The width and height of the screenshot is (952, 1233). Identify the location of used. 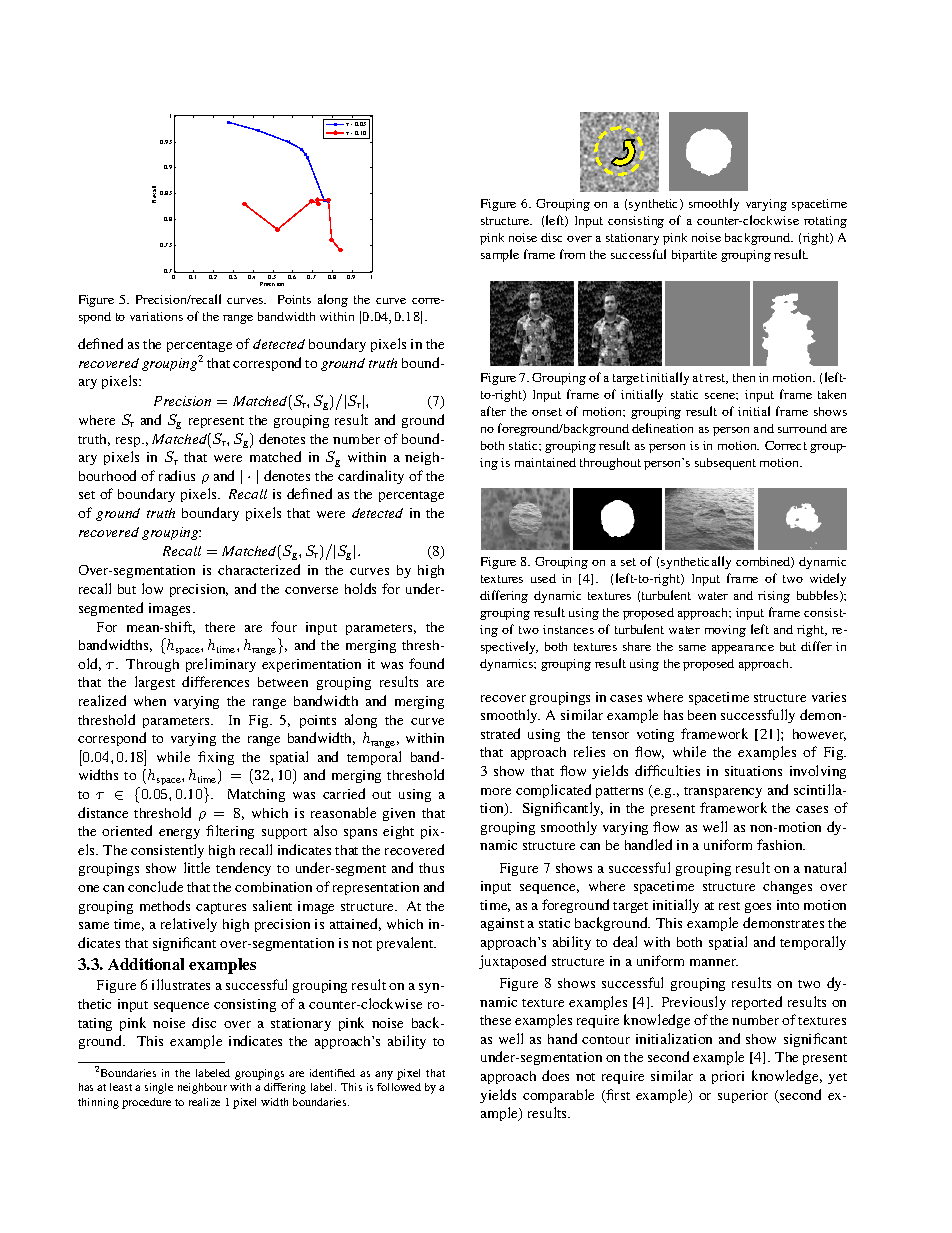
(543, 578).
